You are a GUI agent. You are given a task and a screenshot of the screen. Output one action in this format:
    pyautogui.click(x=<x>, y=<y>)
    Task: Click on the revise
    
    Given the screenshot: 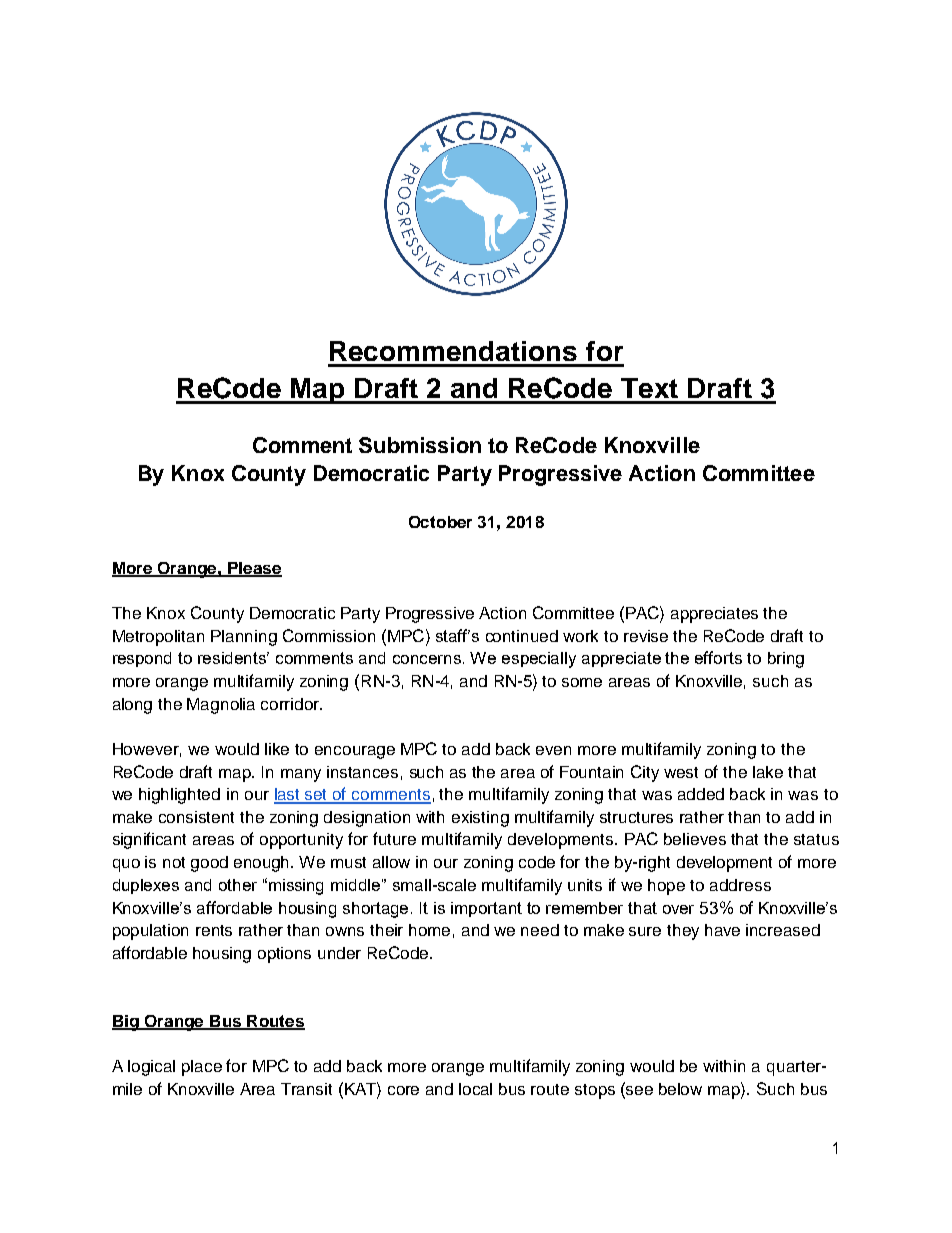 What is the action you would take?
    pyautogui.click(x=646, y=636)
